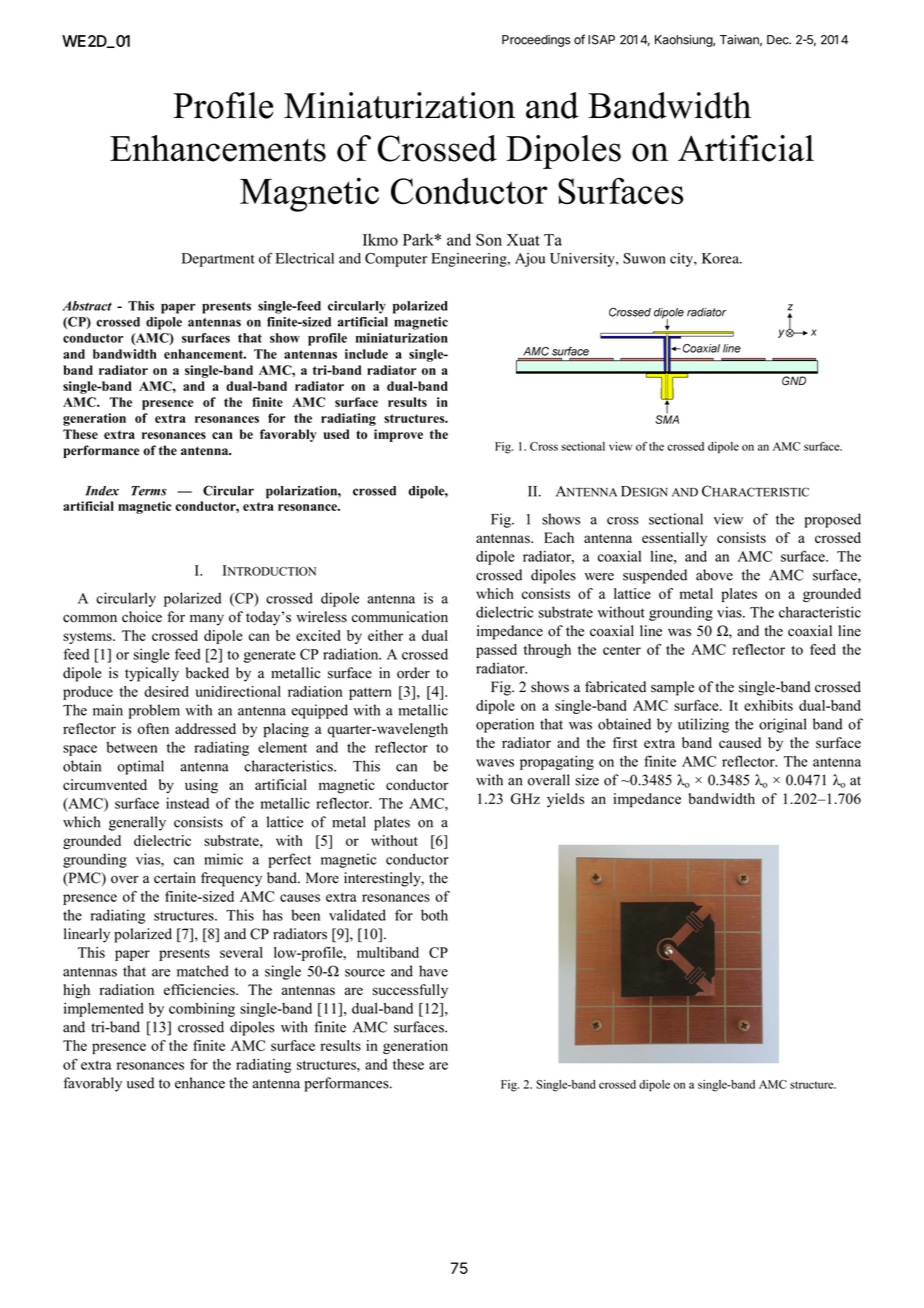  I want to click on efficiencies, so click(200, 989).
